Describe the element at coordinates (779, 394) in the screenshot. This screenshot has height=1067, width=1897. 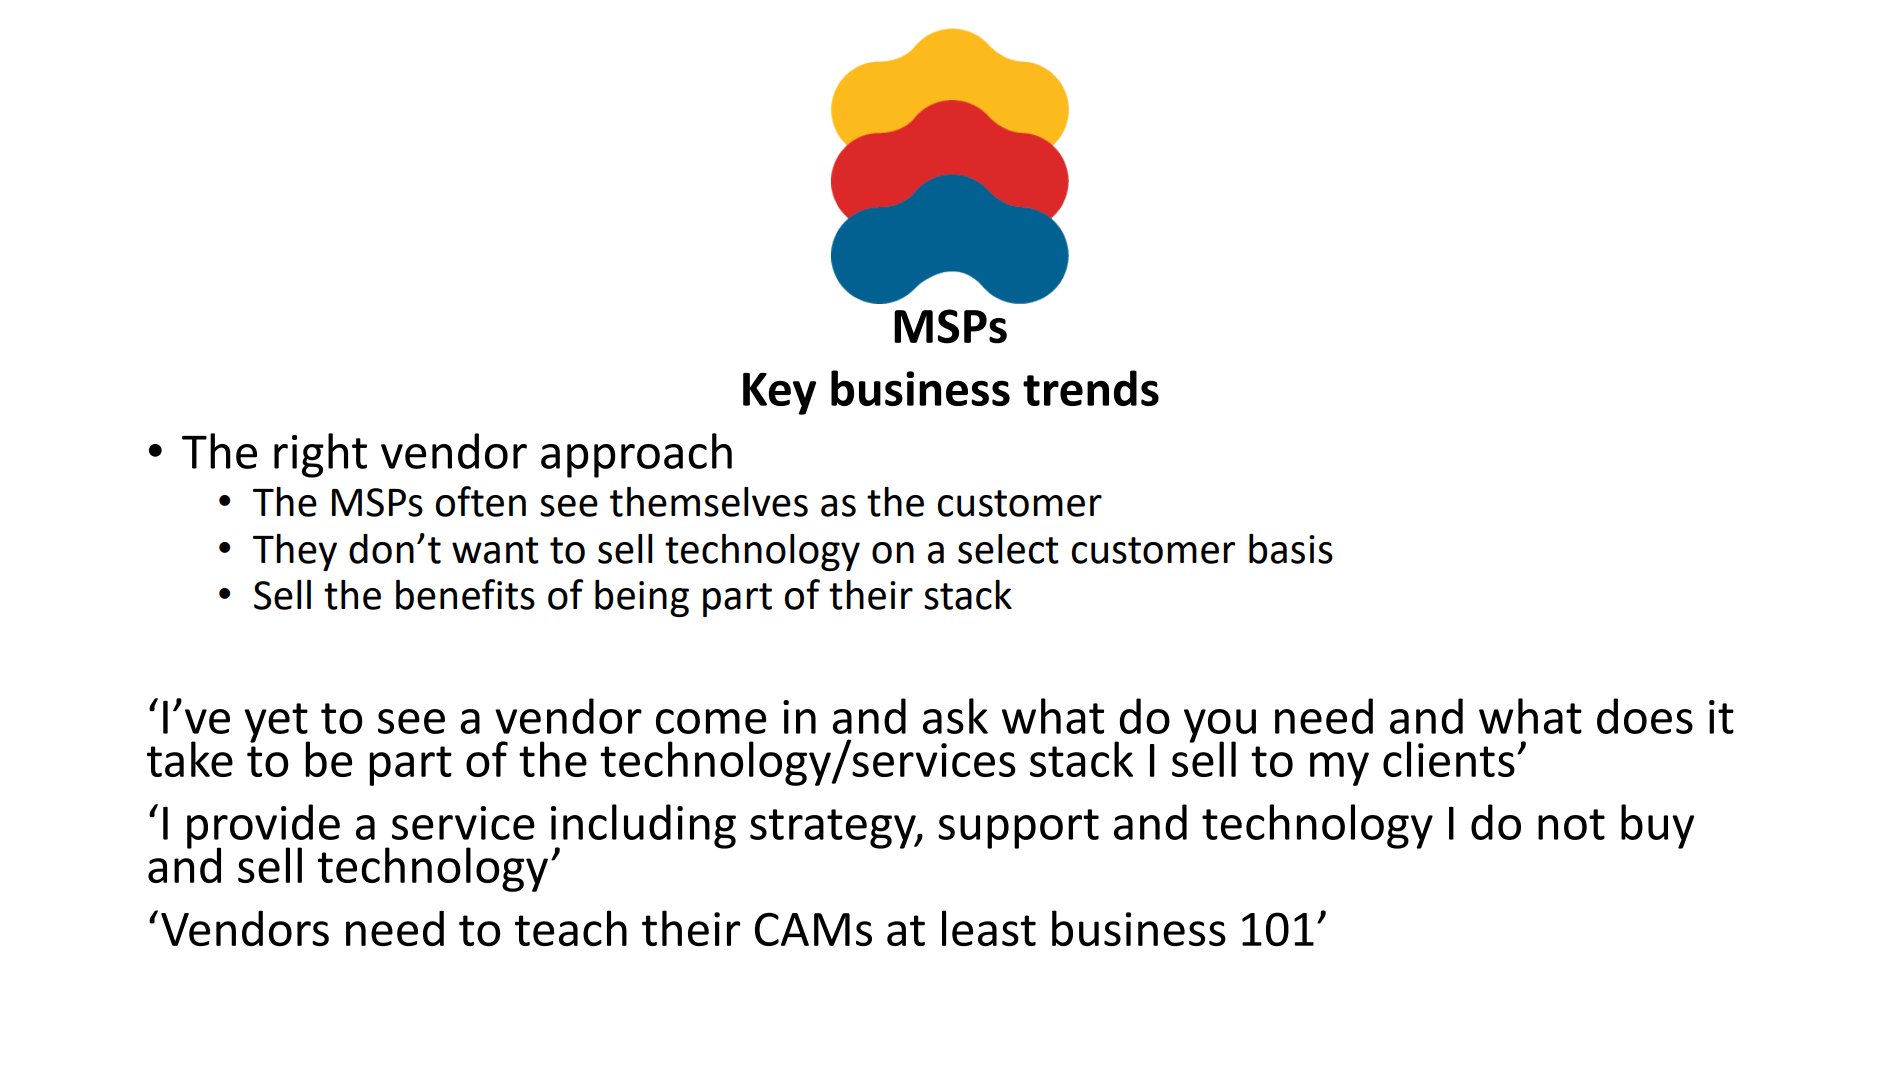
I see `Key` at that location.
